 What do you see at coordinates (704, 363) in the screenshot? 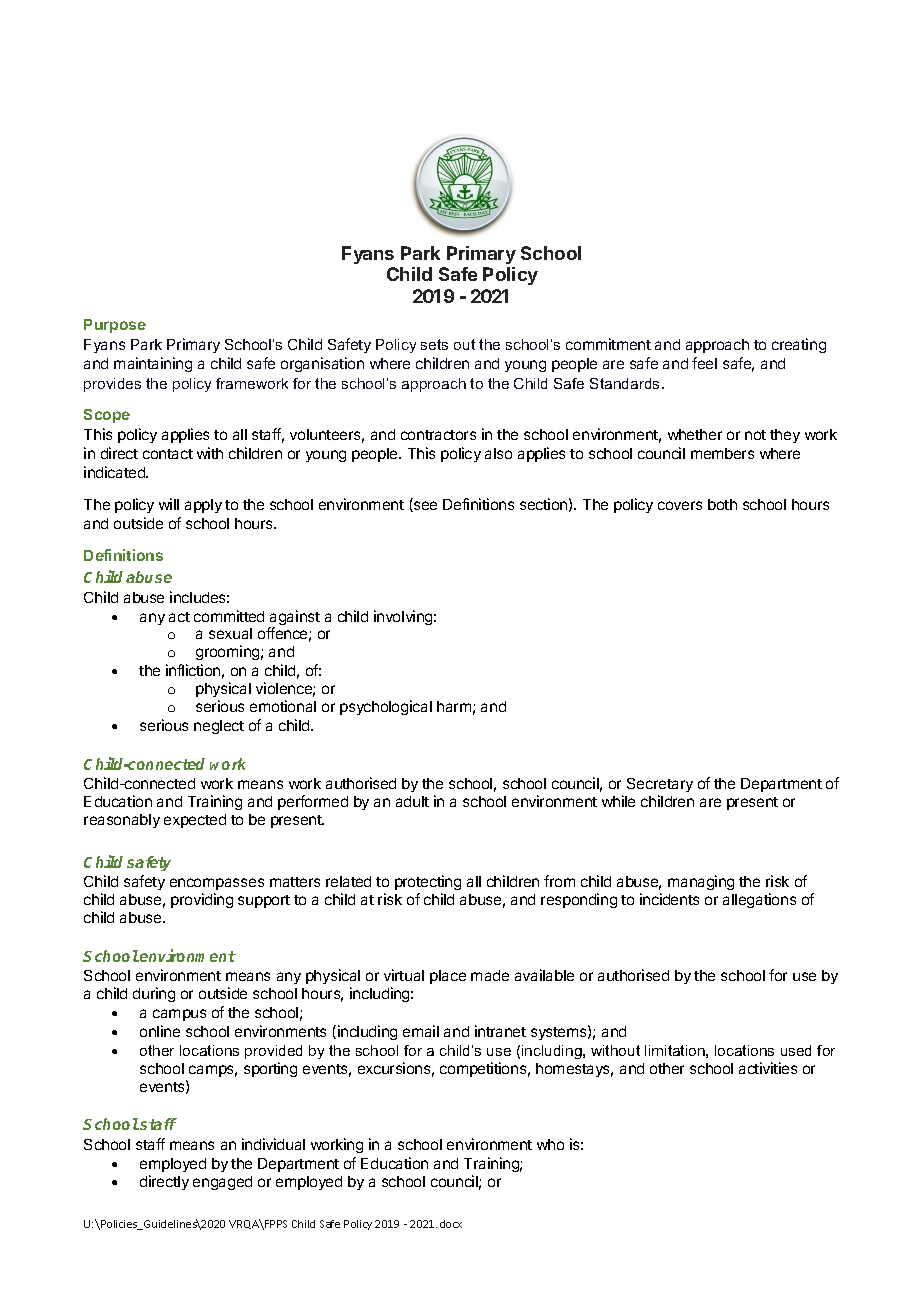
I see `feel` at bounding box center [704, 363].
